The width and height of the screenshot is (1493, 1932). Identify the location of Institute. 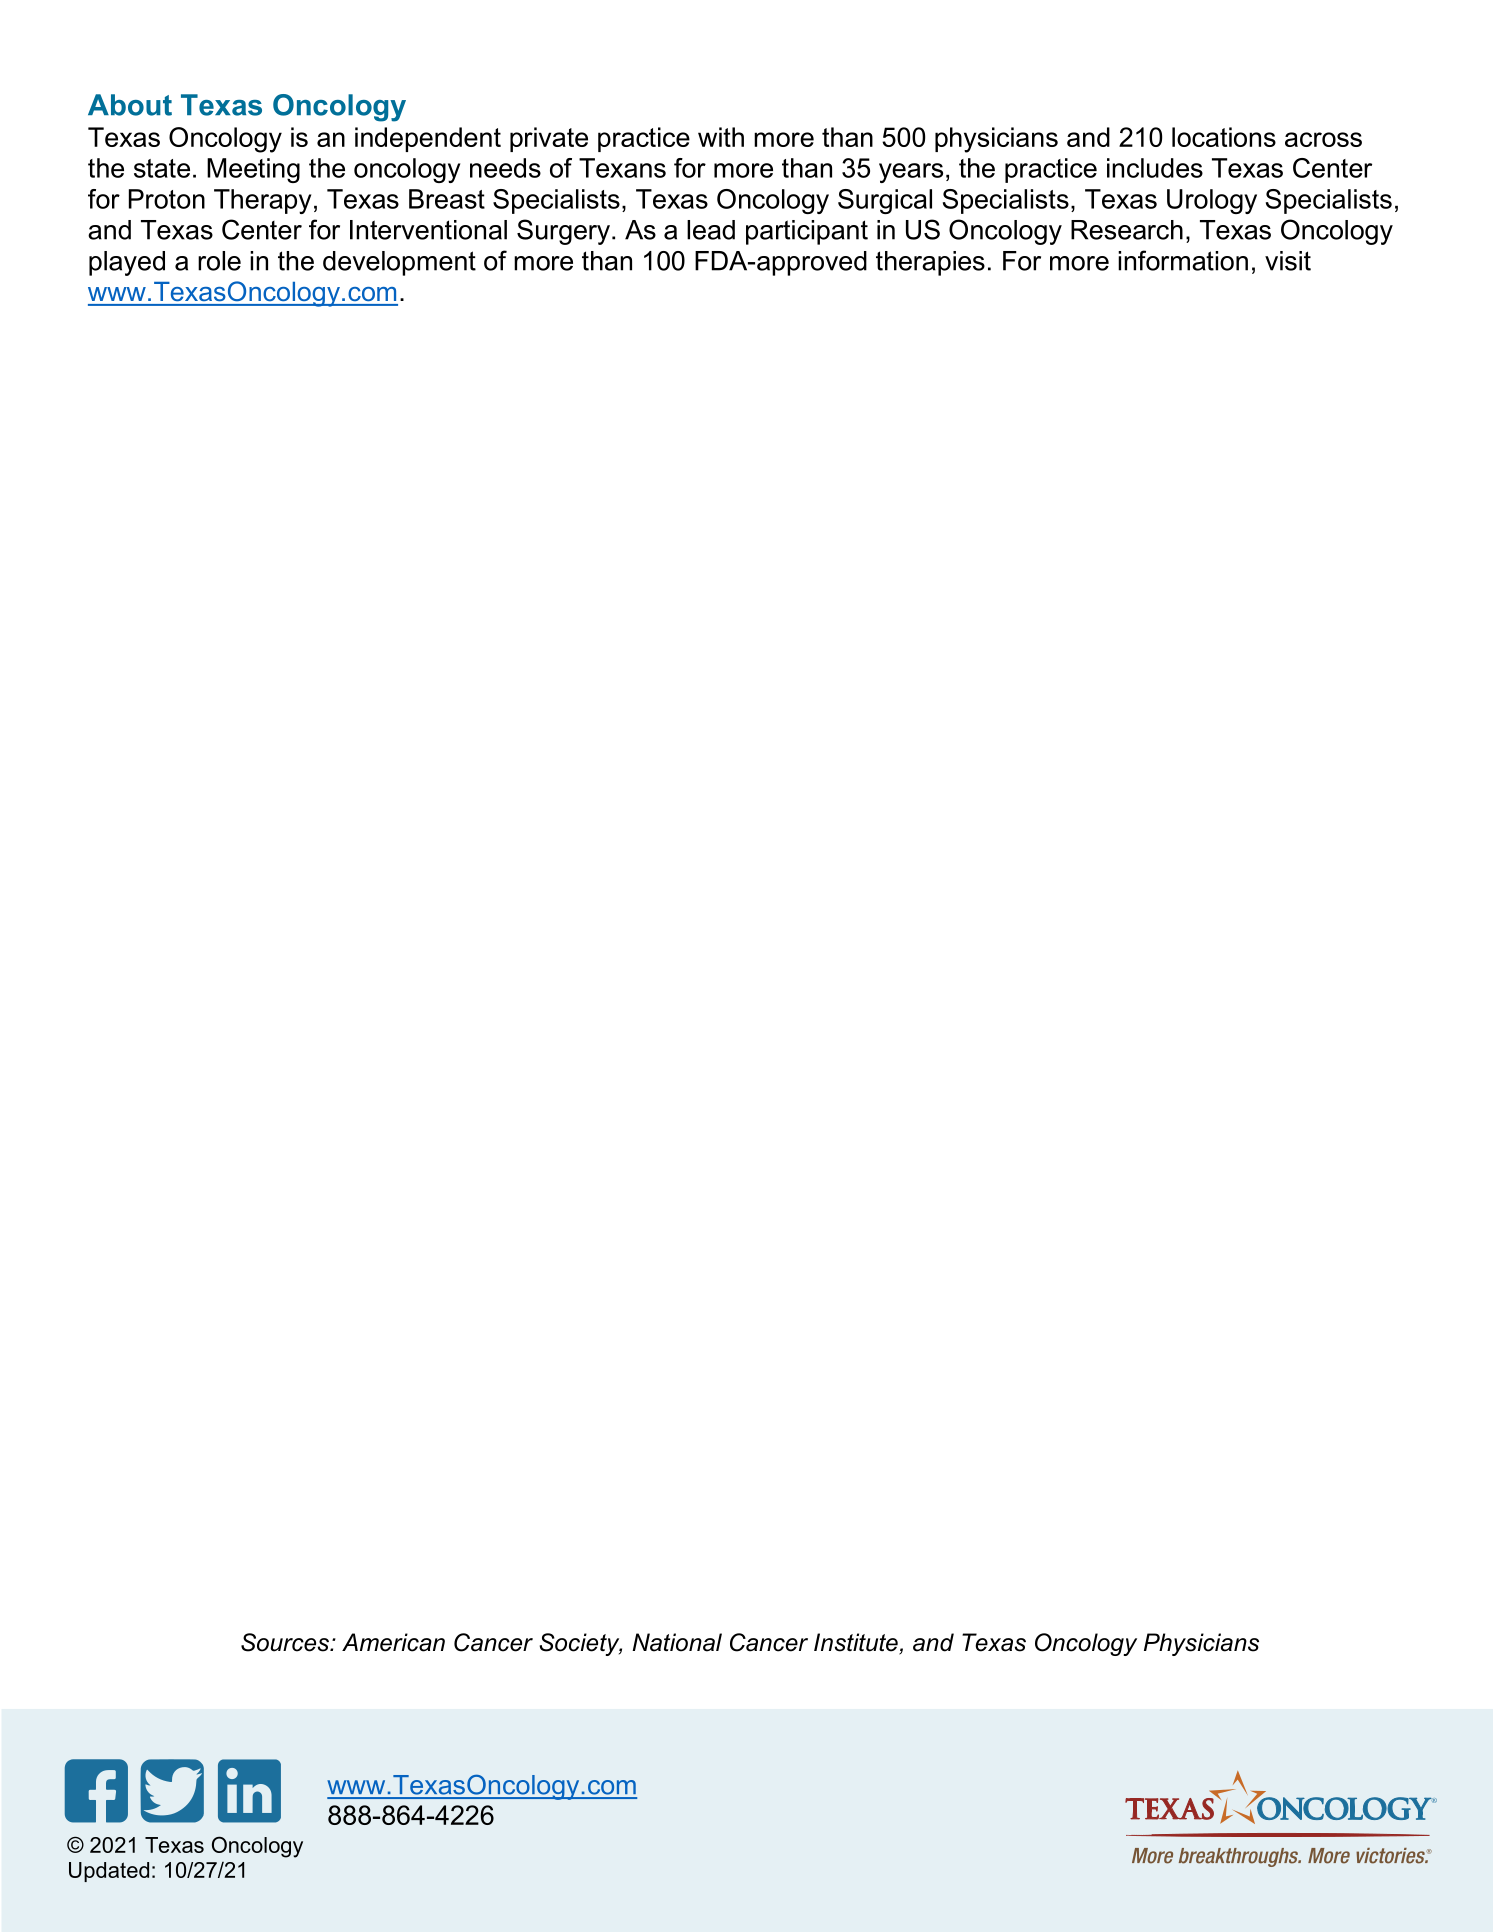
(857, 1643).
